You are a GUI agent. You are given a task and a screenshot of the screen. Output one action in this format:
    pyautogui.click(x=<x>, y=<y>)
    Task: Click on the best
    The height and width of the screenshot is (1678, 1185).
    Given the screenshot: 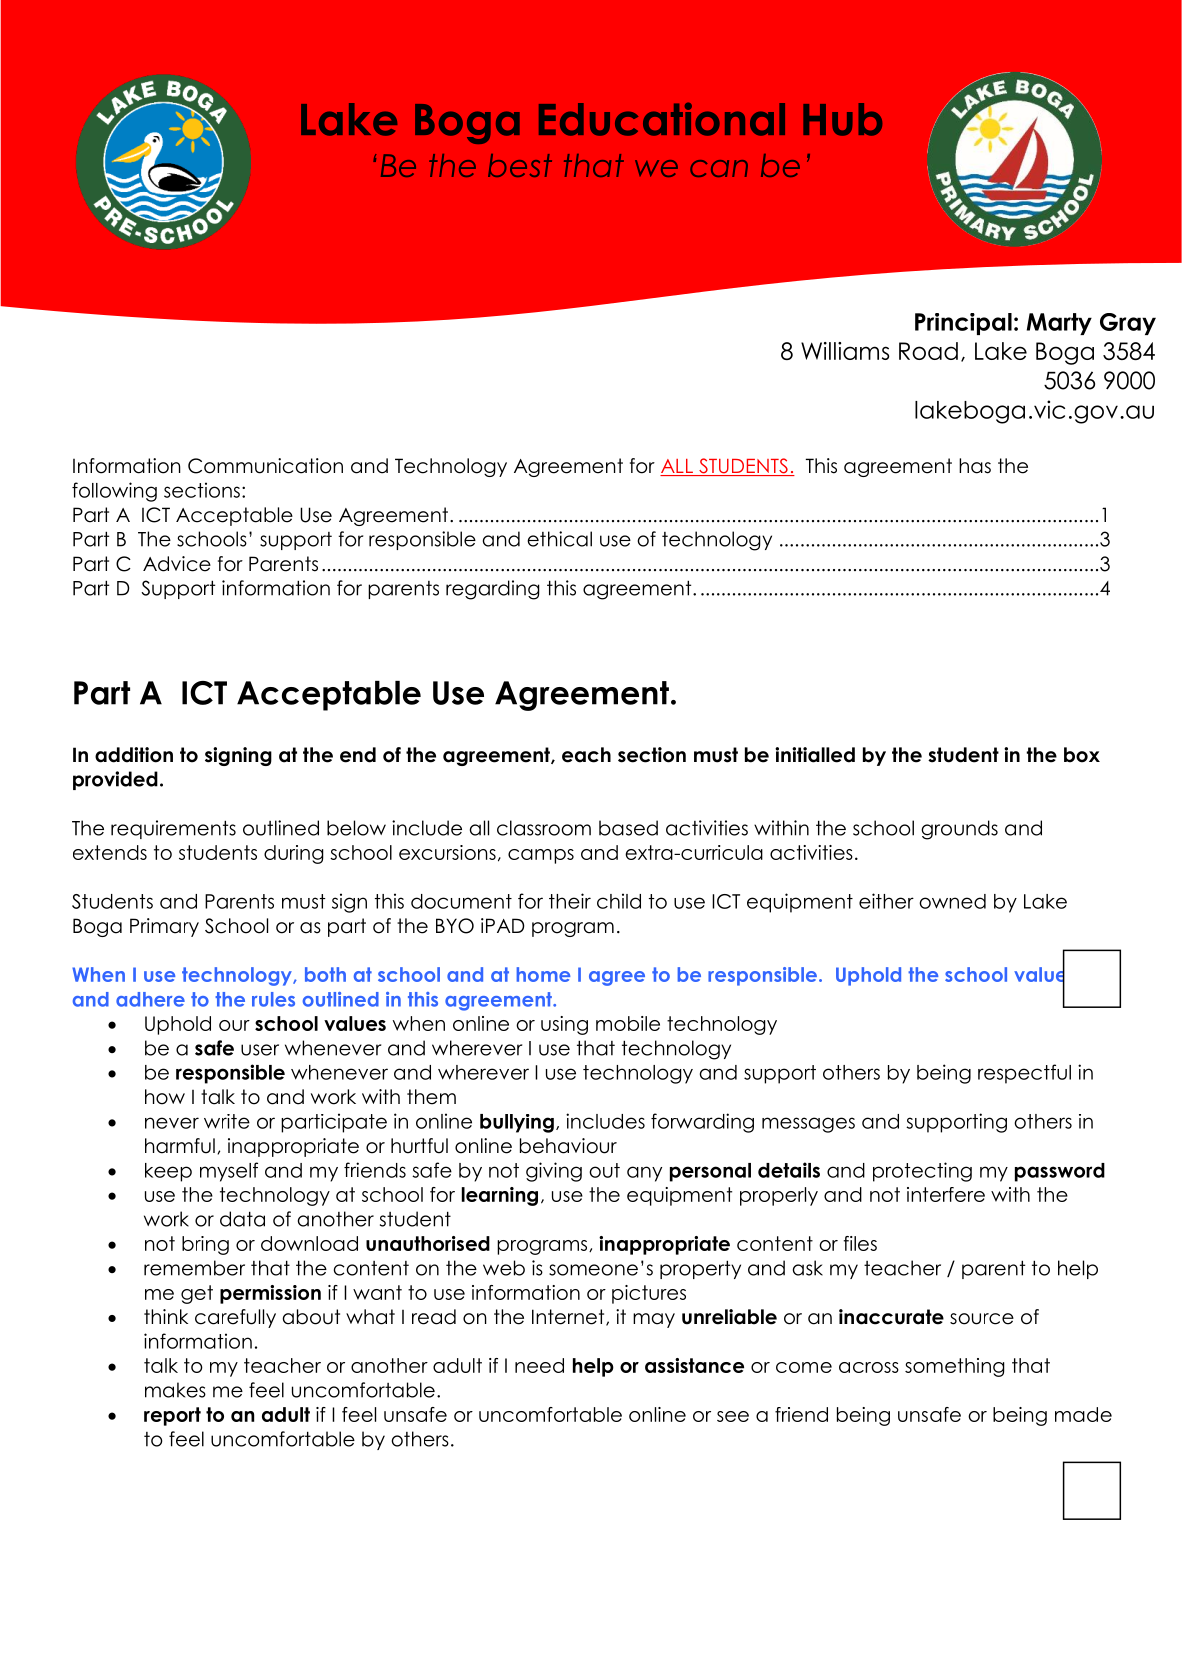 What is the action you would take?
    pyautogui.click(x=520, y=165)
